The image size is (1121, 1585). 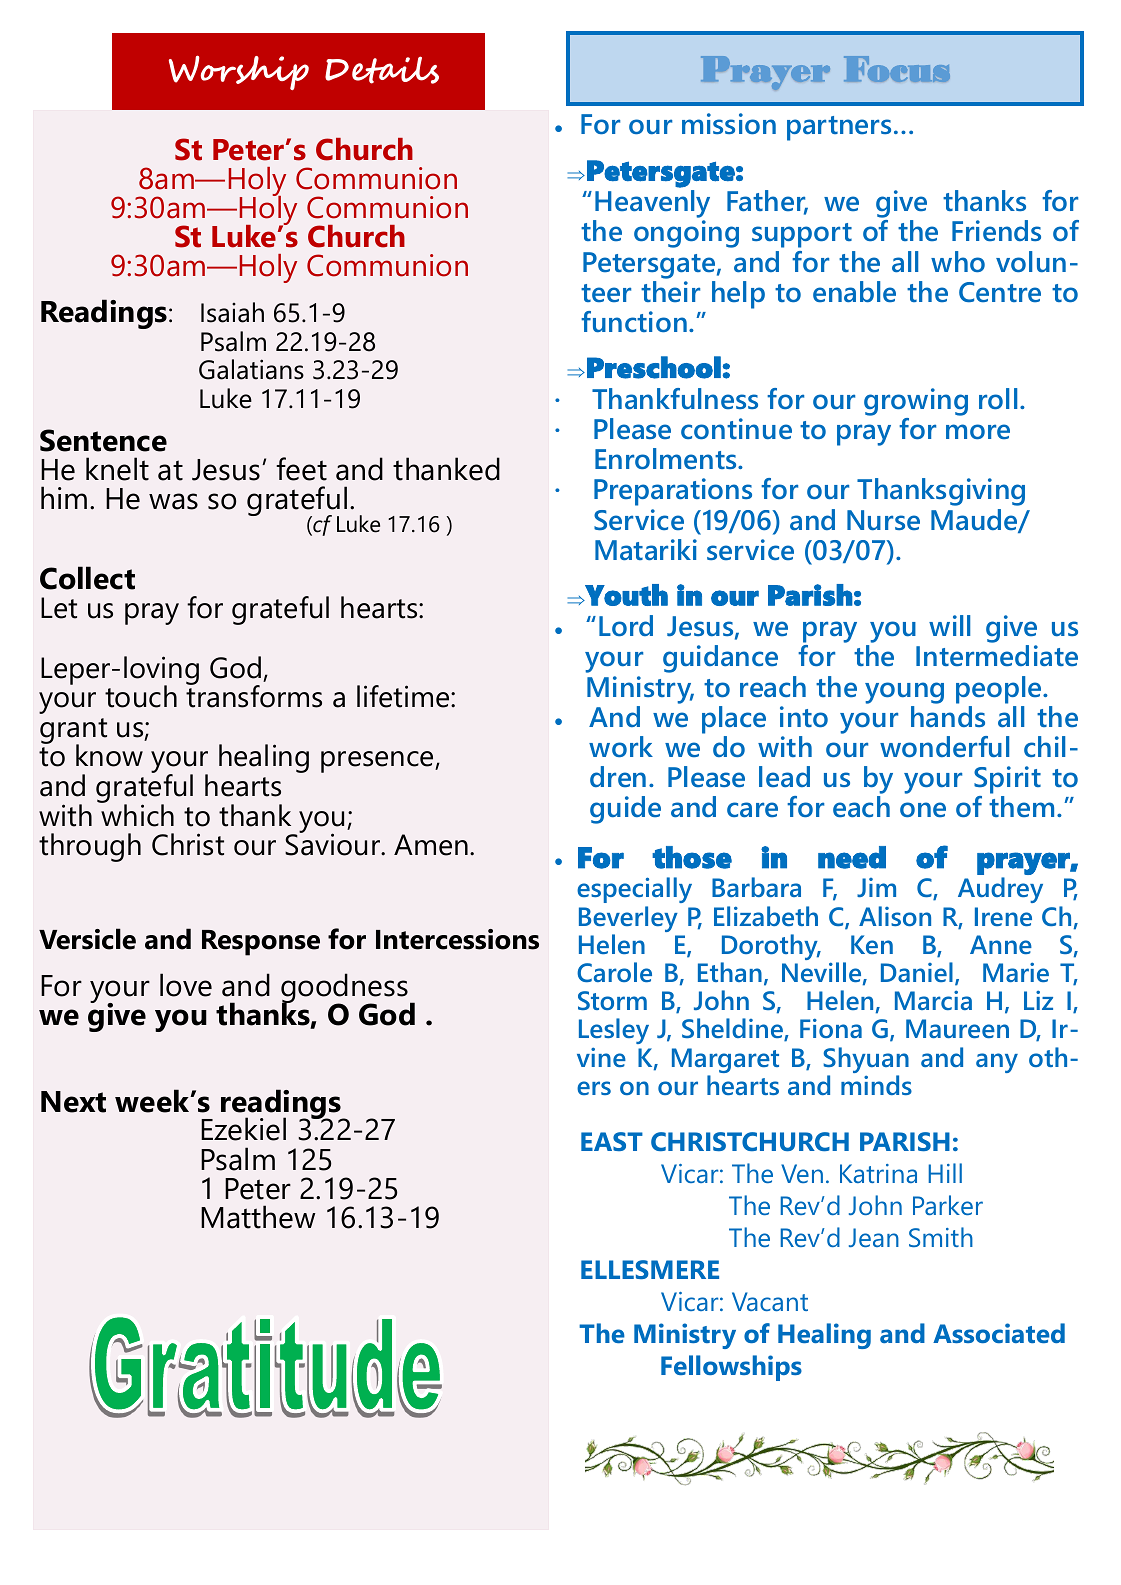 What do you see at coordinates (650, 1269) in the screenshot?
I see `ELLESMERE` at bounding box center [650, 1269].
